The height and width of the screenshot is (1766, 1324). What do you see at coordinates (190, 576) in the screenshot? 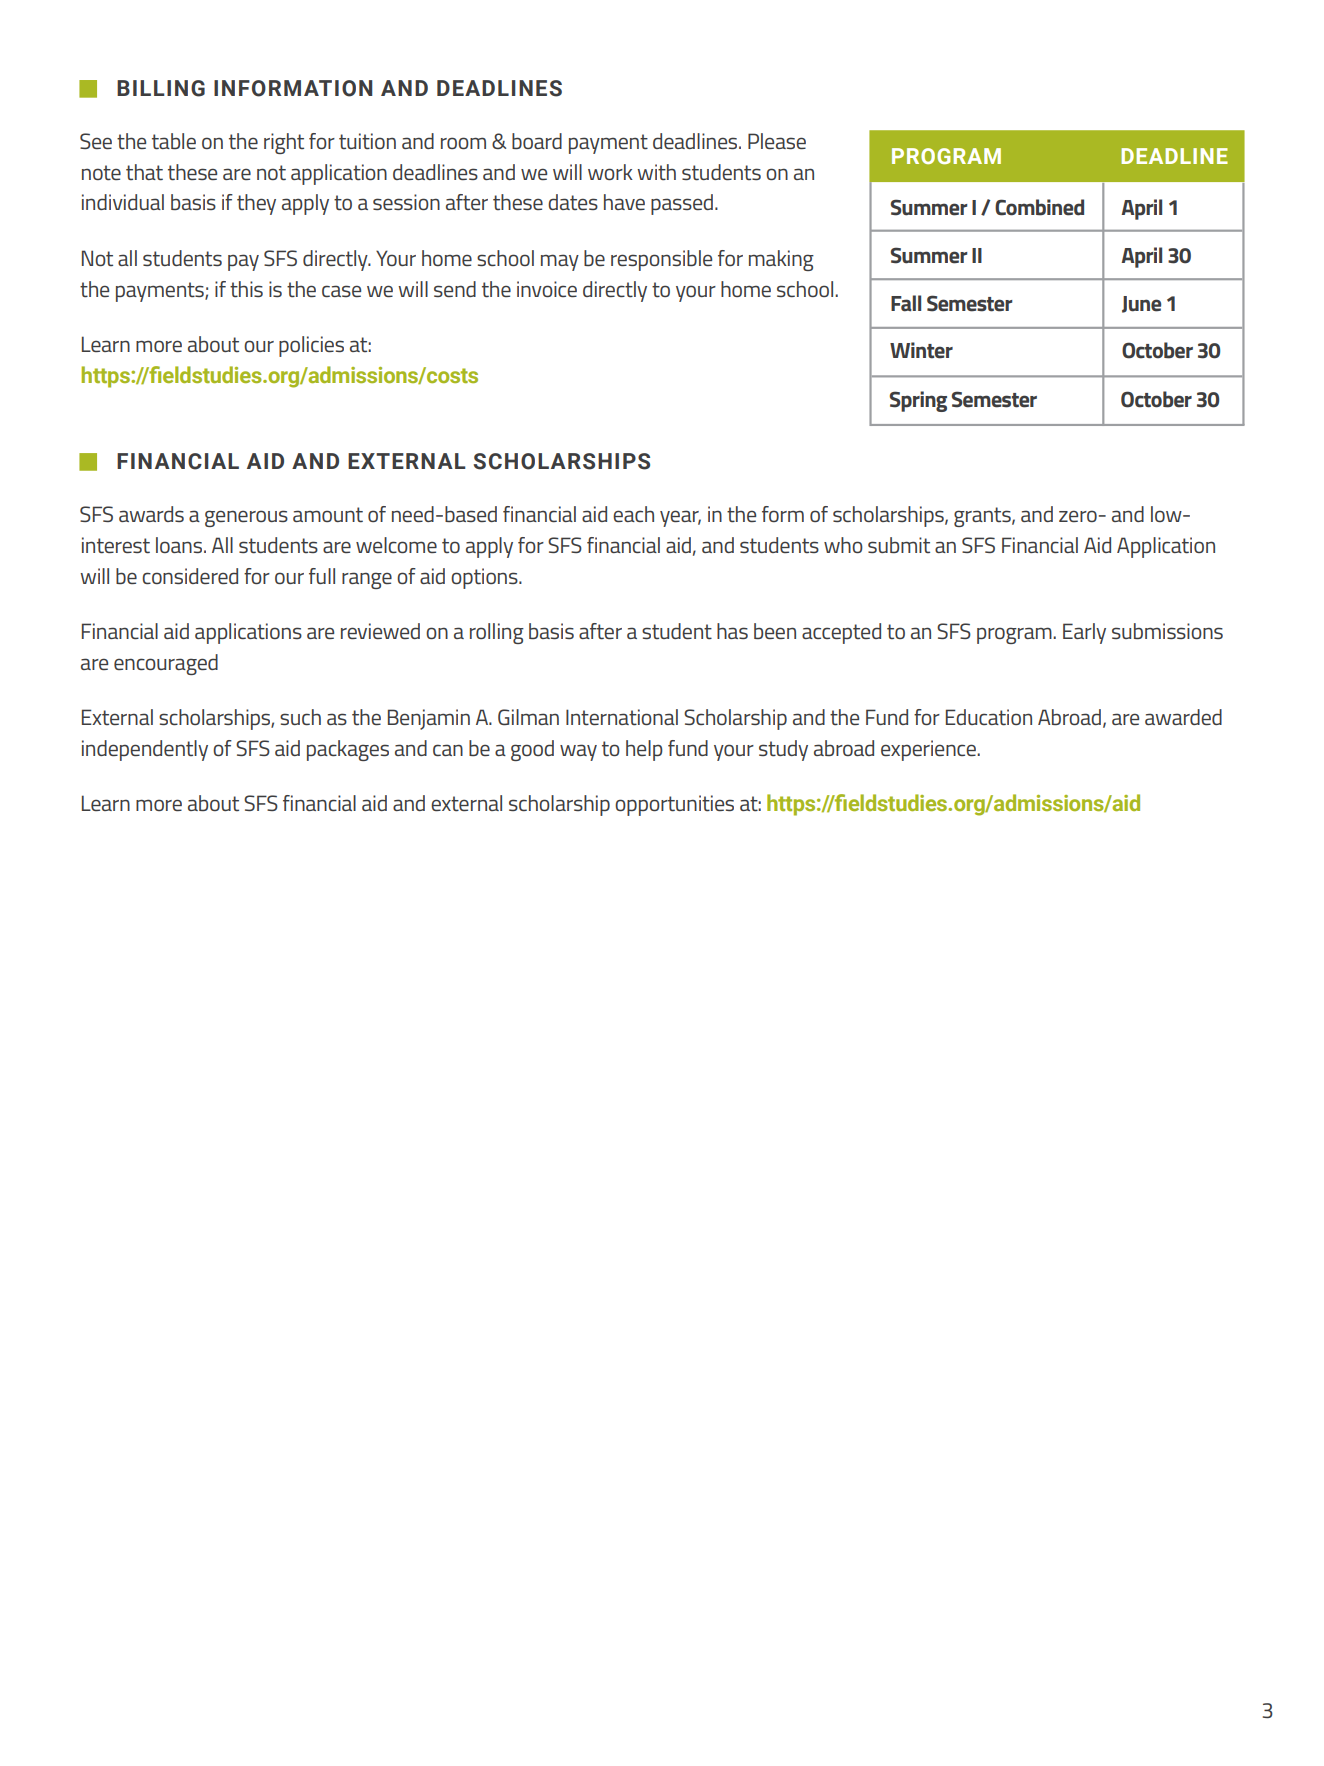
I see `considered` at bounding box center [190, 576].
